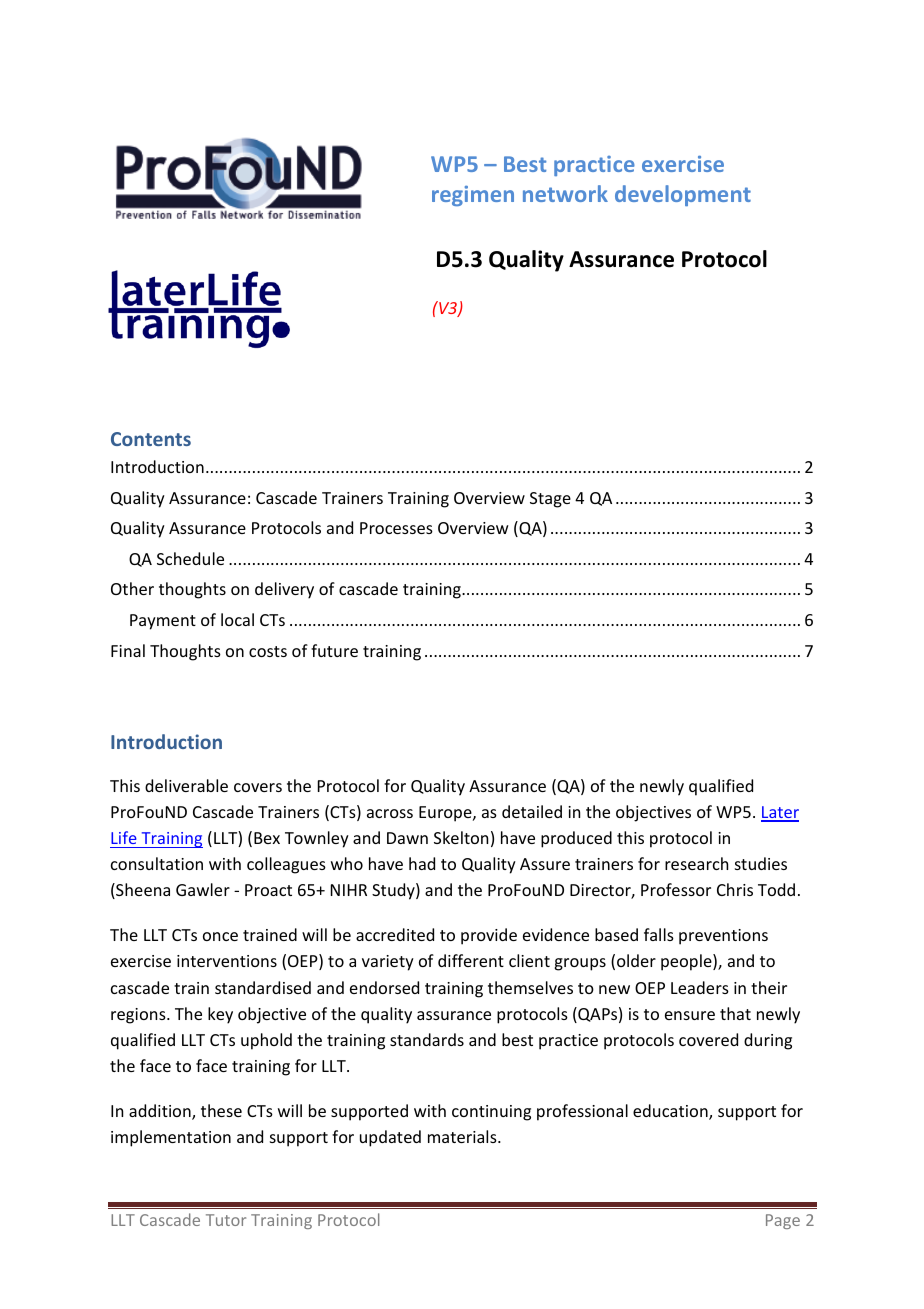 Image resolution: width=924 pixels, height=1309 pixels. I want to click on development, so click(683, 195).
